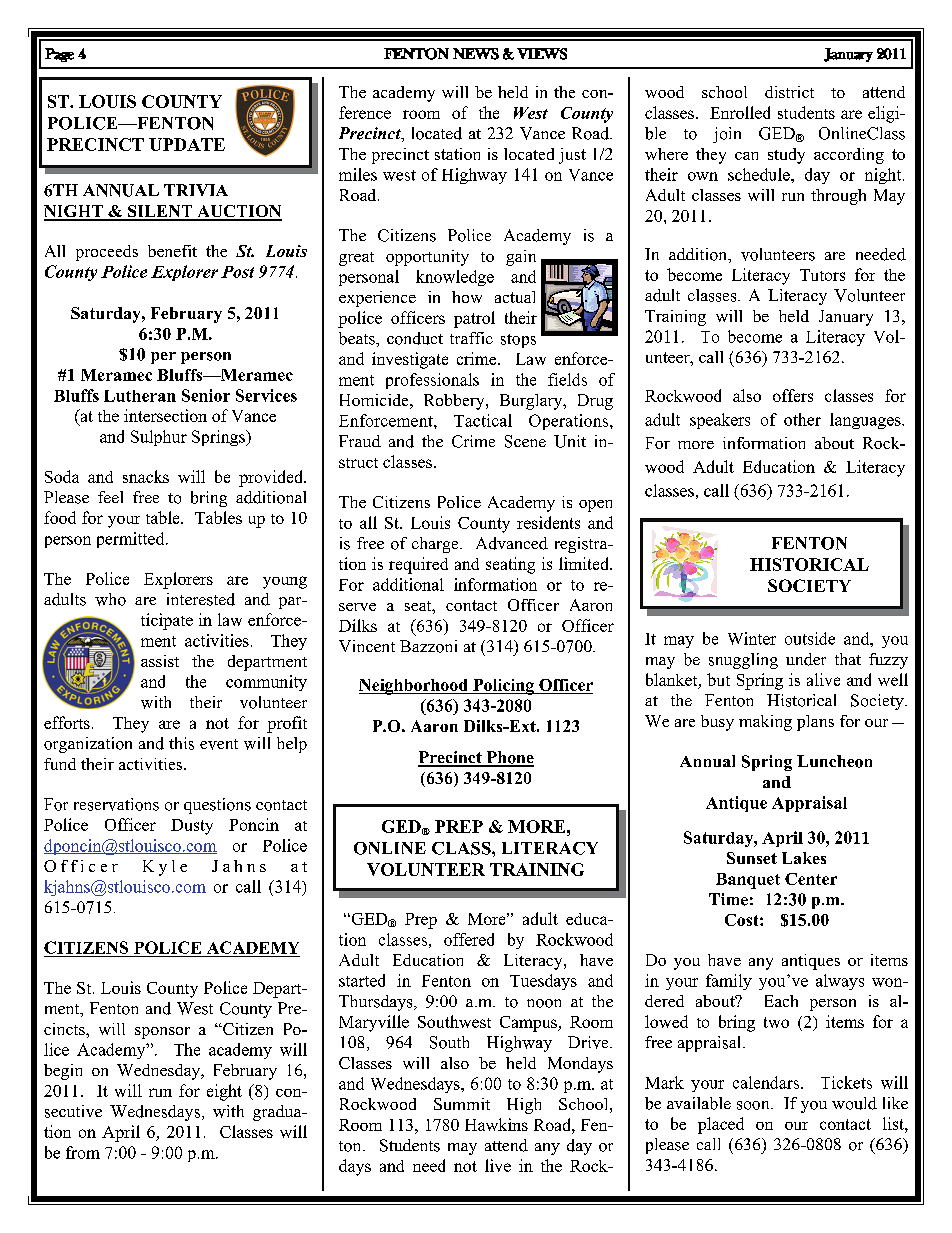  I want to click on NEWS, so click(476, 54).
